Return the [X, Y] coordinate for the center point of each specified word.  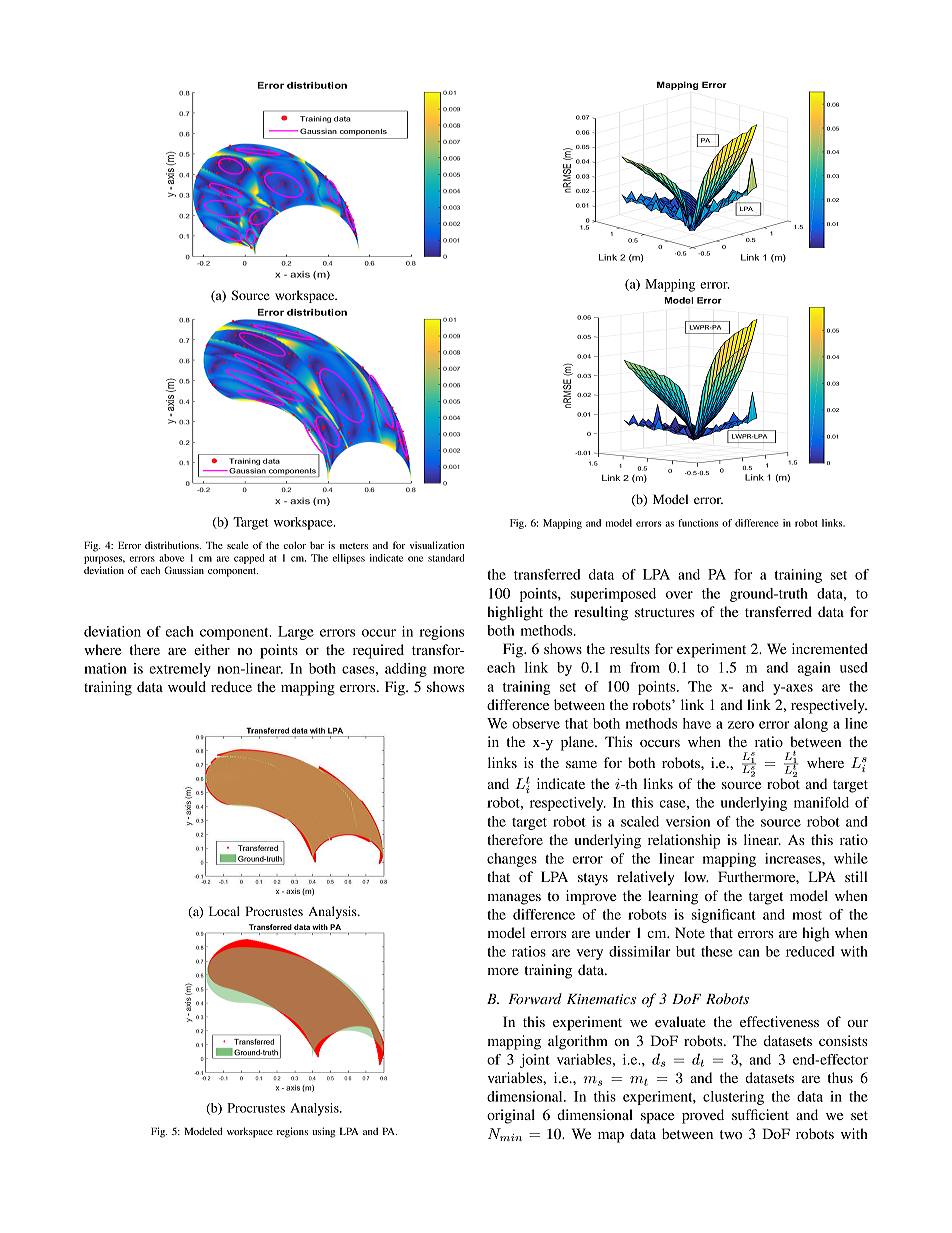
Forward [535, 998]
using [323, 1132]
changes [512, 860]
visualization [437, 545]
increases [794, 858]
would [187, 686]
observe [536, 723]
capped [249, 559]
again [814, 669]
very [590, 954]
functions [698, 523]
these [717, 951]
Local [224, 911]
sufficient [760, 1114]
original [511, 1116]
